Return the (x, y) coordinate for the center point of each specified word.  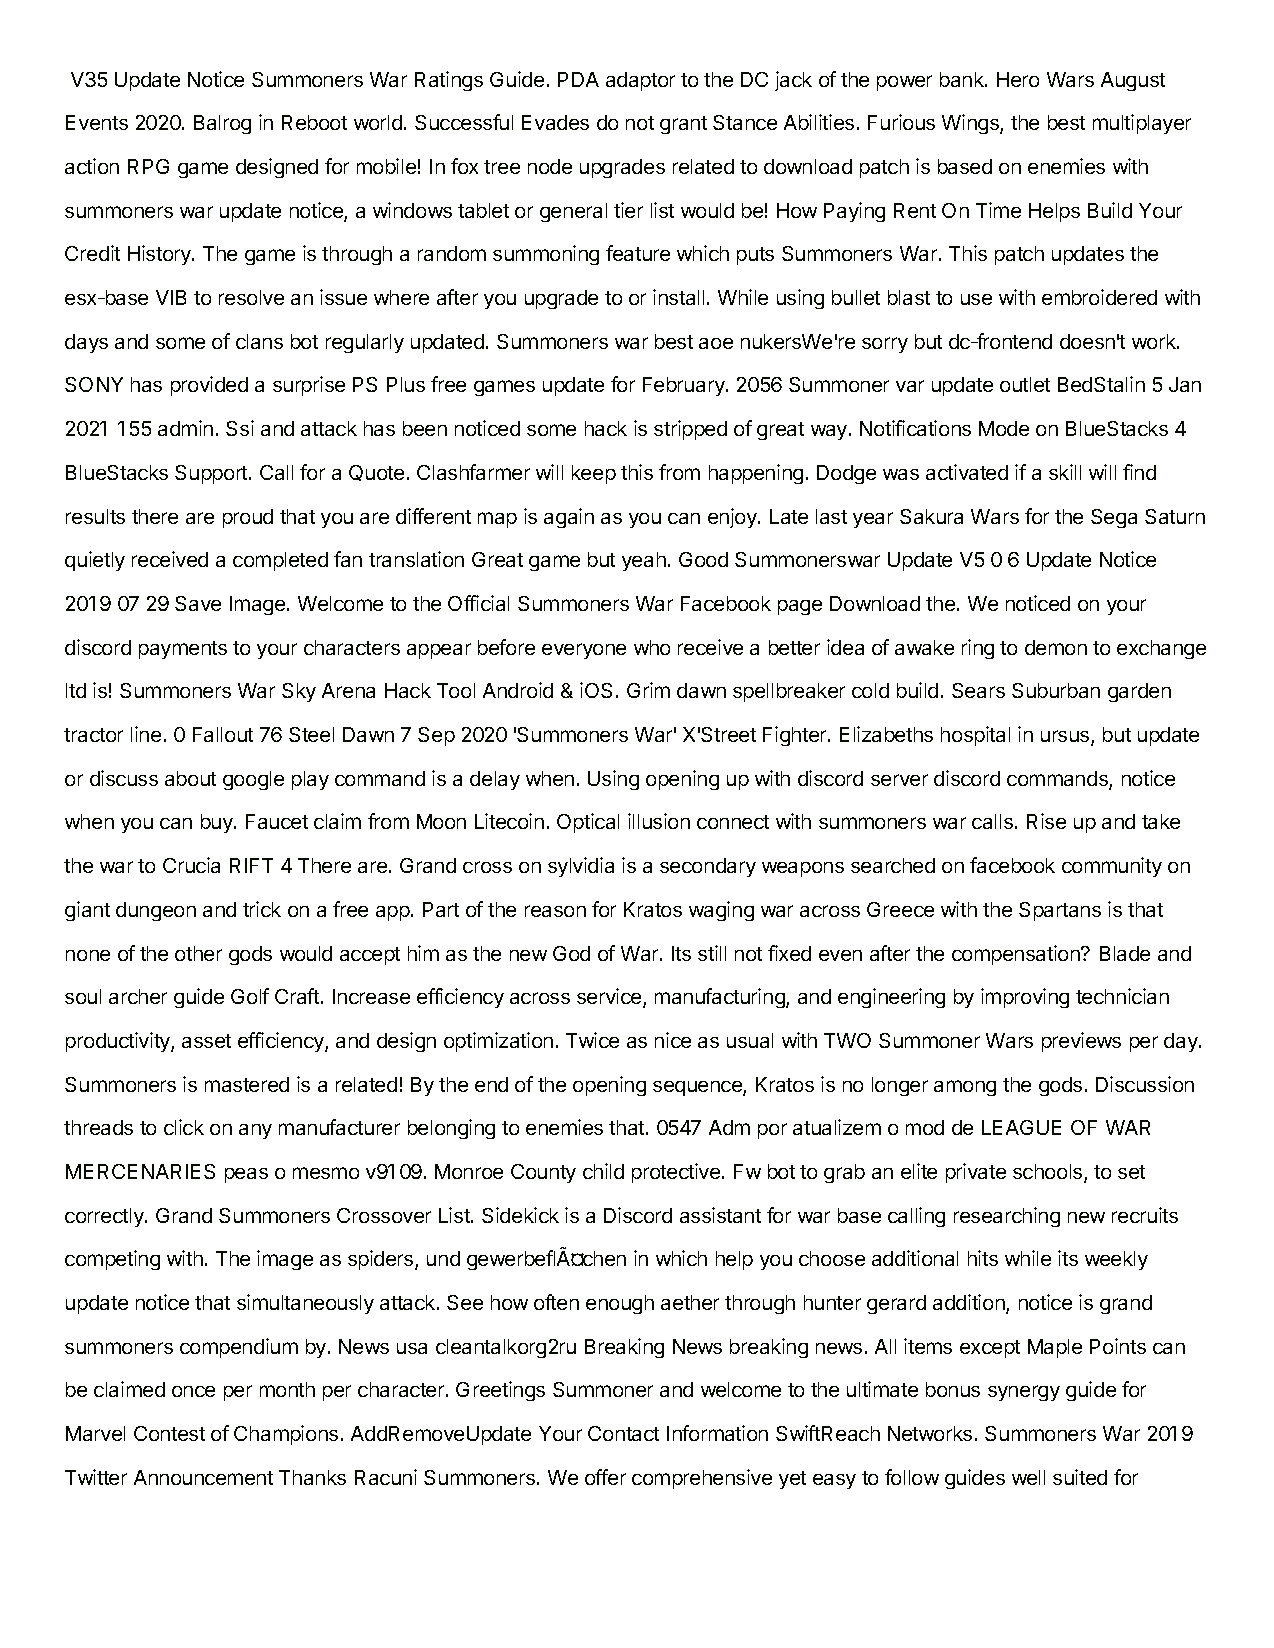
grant (683, 125)
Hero (1018, 79)
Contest (169, 1433)
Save (198, 603)
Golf (250, 996)
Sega (1114, 518)
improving (1025, 998)
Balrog (222, 124)
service (610, 997)
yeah (644, 561)
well (1028, 1477)
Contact (623, 1433)
